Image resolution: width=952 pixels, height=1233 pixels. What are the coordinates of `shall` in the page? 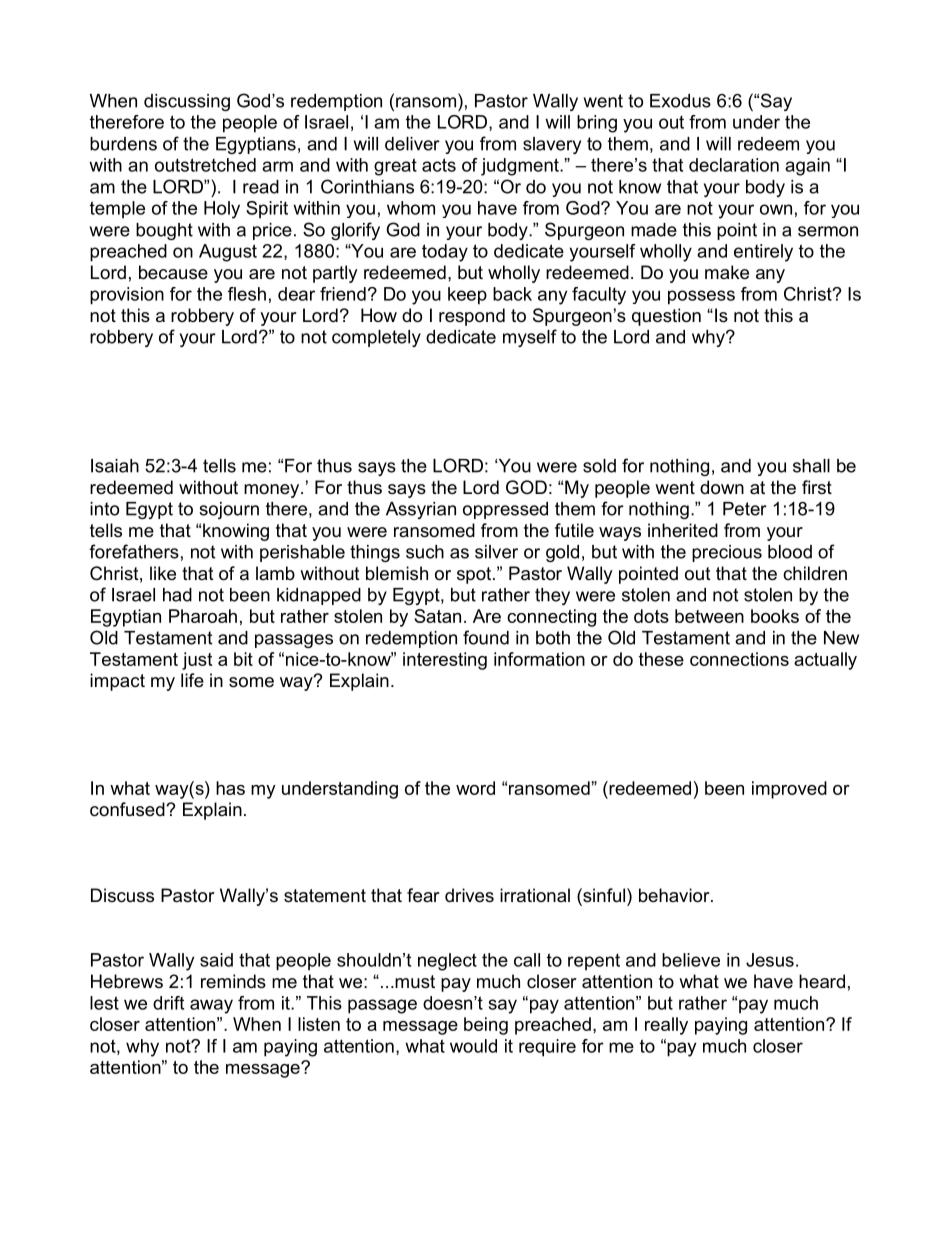 It's located at (811, 466).
